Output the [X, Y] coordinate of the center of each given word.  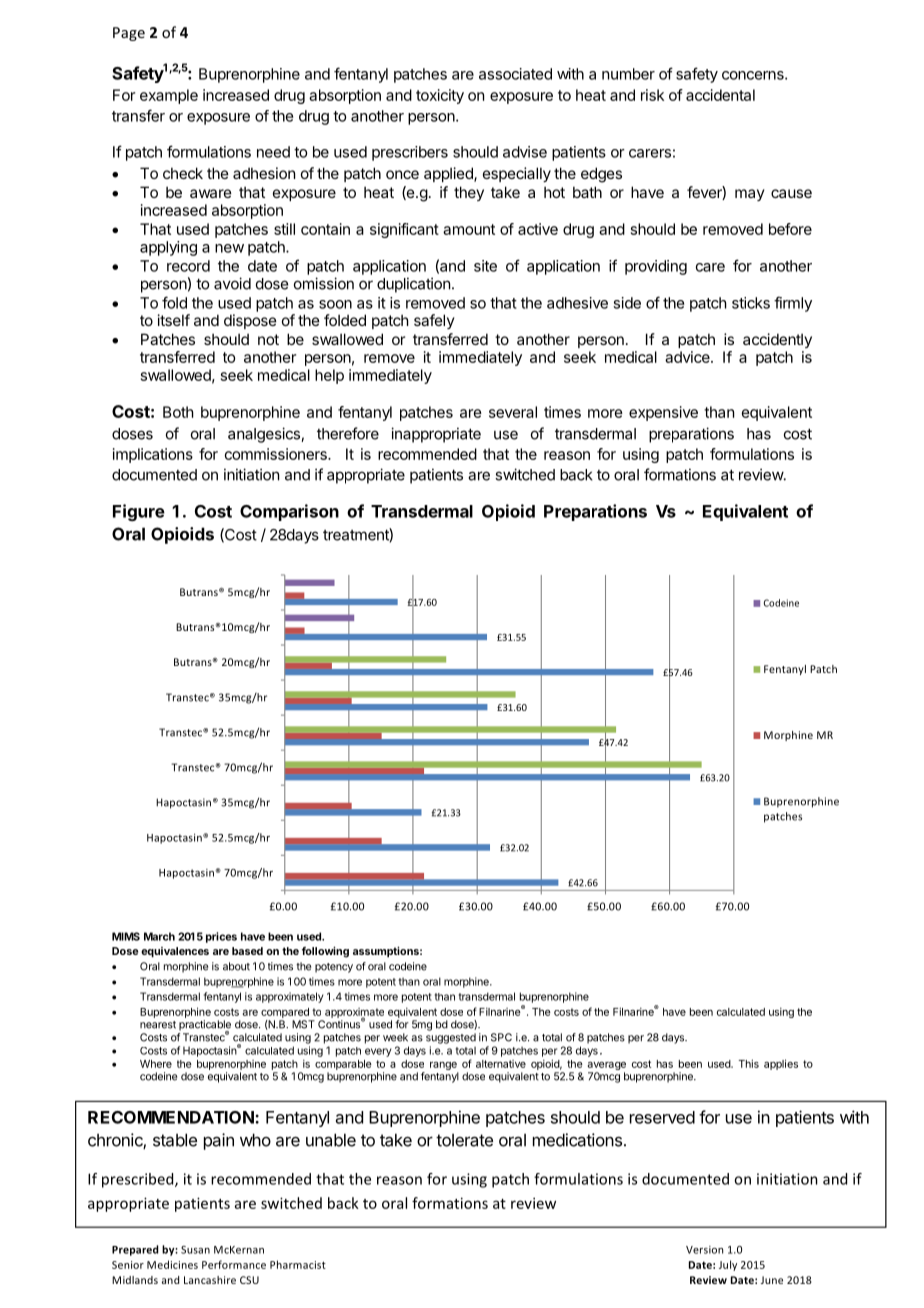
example [169, 96]
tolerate [464, 1140]
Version [704, 1250]
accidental [720, 95]
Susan [195, 1250]
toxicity [440, 96]
